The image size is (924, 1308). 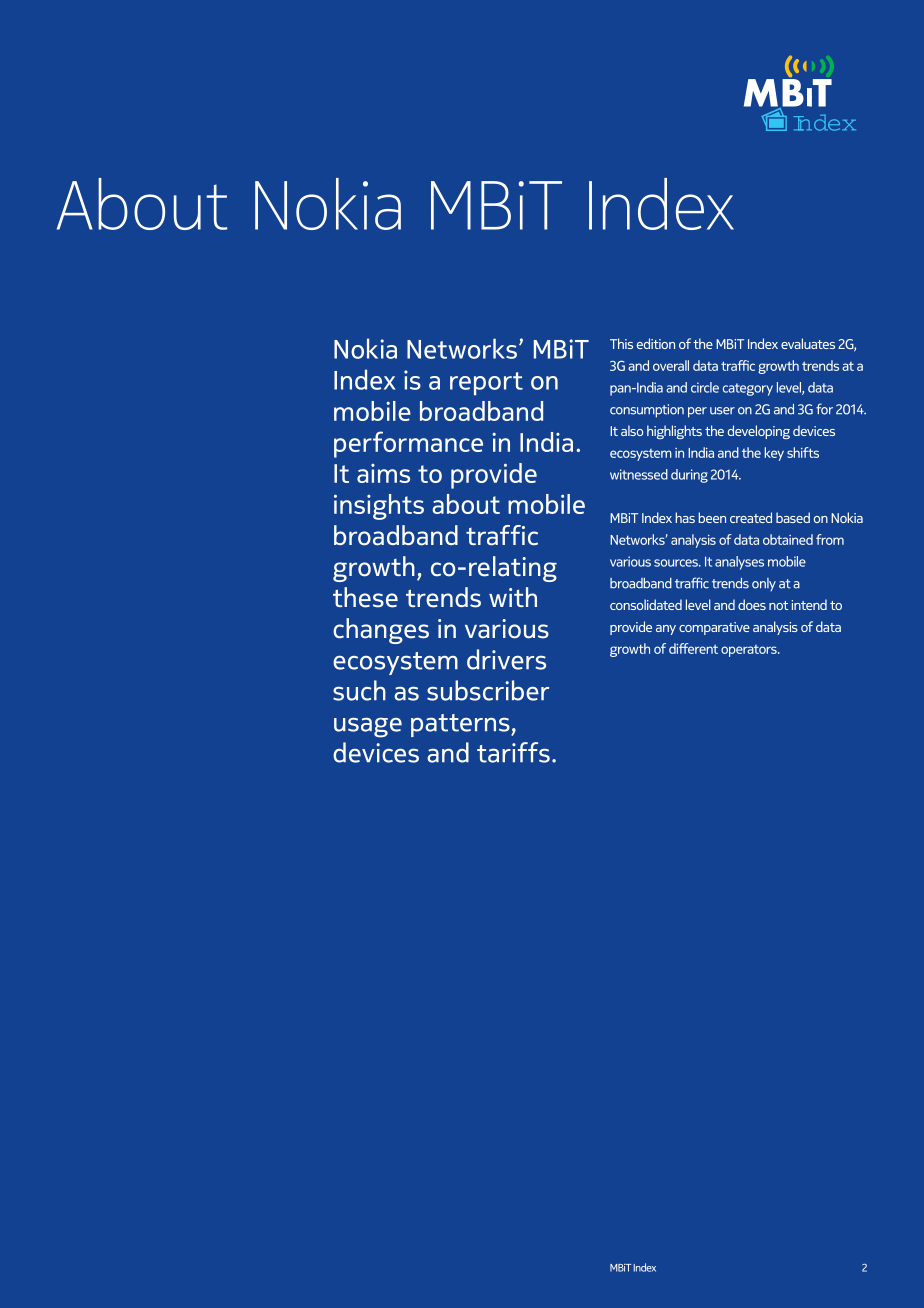 I want to click on evaluates, so click(x=808, y=343).
